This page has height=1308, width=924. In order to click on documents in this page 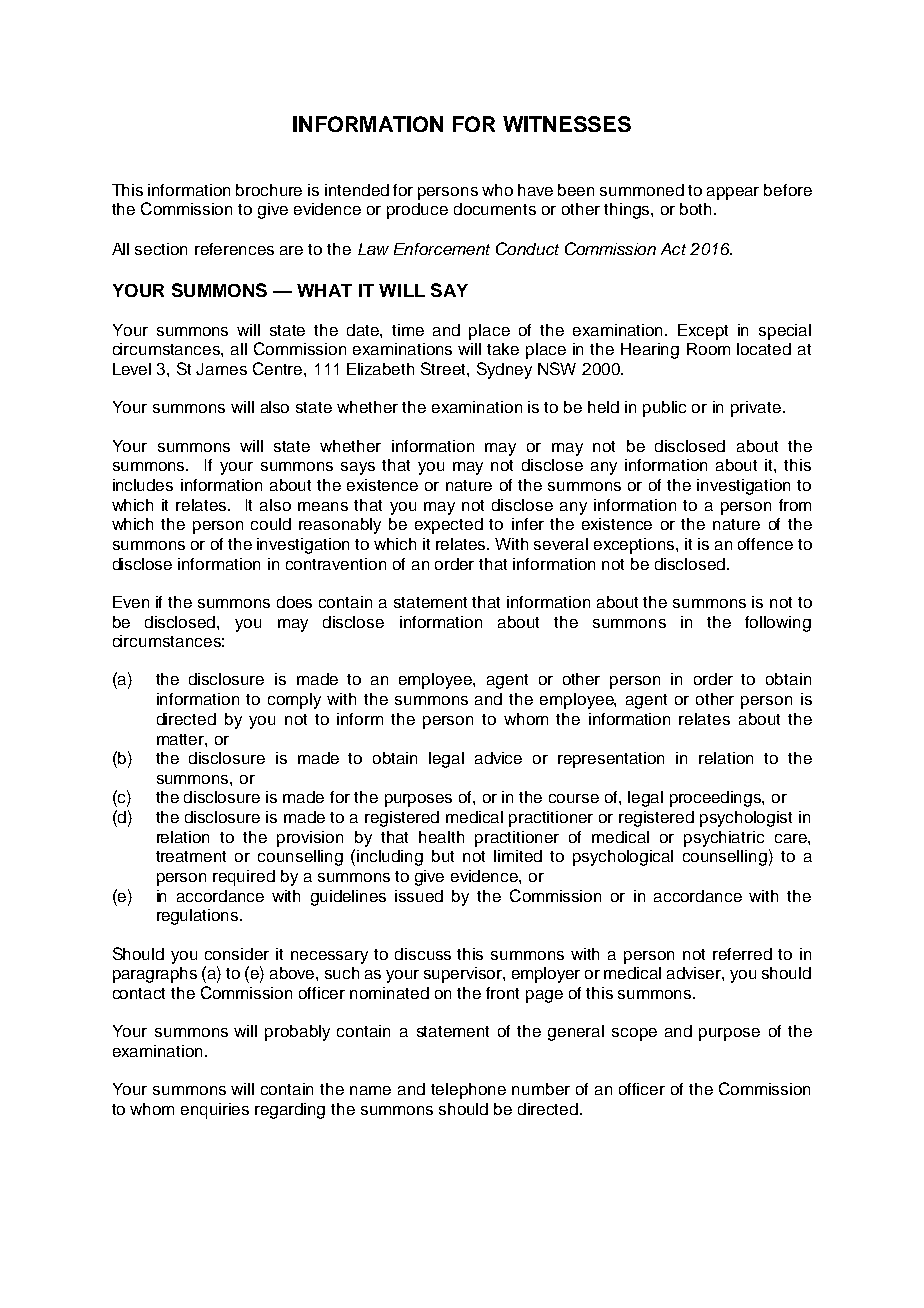, I will do `click(495, 209)`.
